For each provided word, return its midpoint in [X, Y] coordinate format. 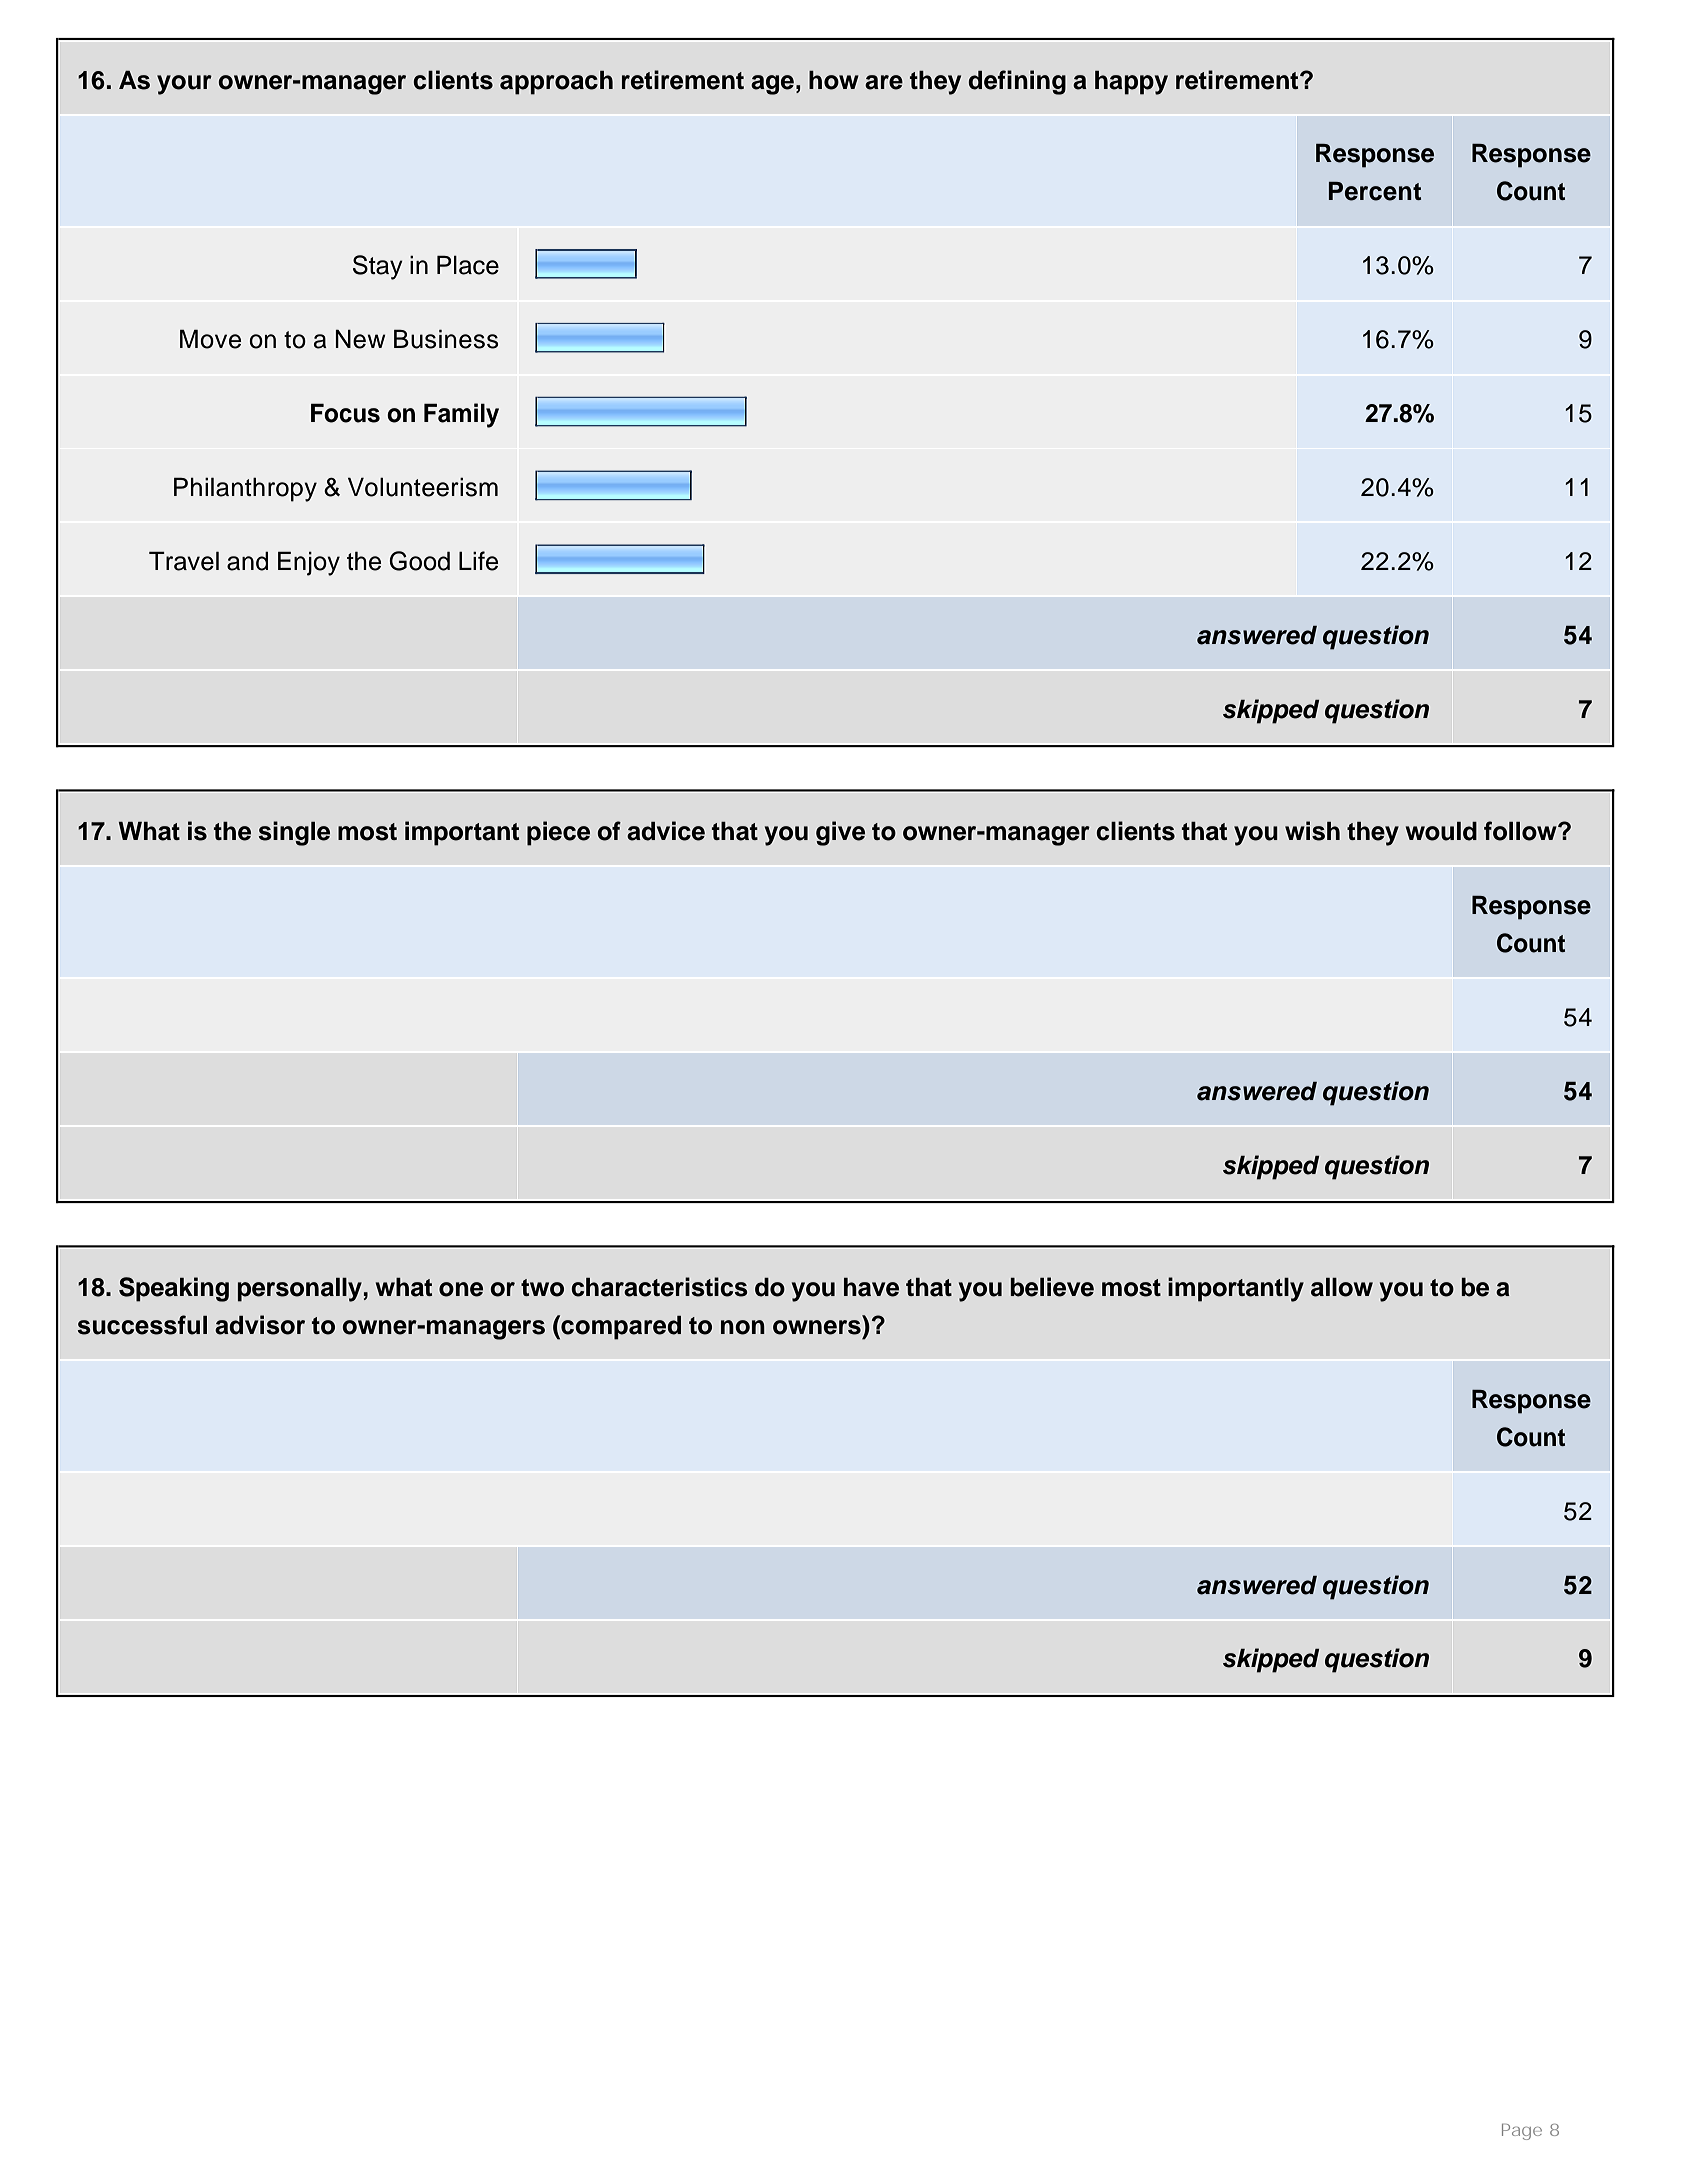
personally [300, 1290]
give [840, 833]
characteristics [659, 1287]
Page [1522, 2131]
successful [142, 1325]
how [834, 80]
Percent [1375, 191]
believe [1052, 1287]
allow [1342, 1287]
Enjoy [309, 563]
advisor [260, 1325]
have [871, 1287]
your [184, 85]
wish [1312, 831]
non [743, 1327]
